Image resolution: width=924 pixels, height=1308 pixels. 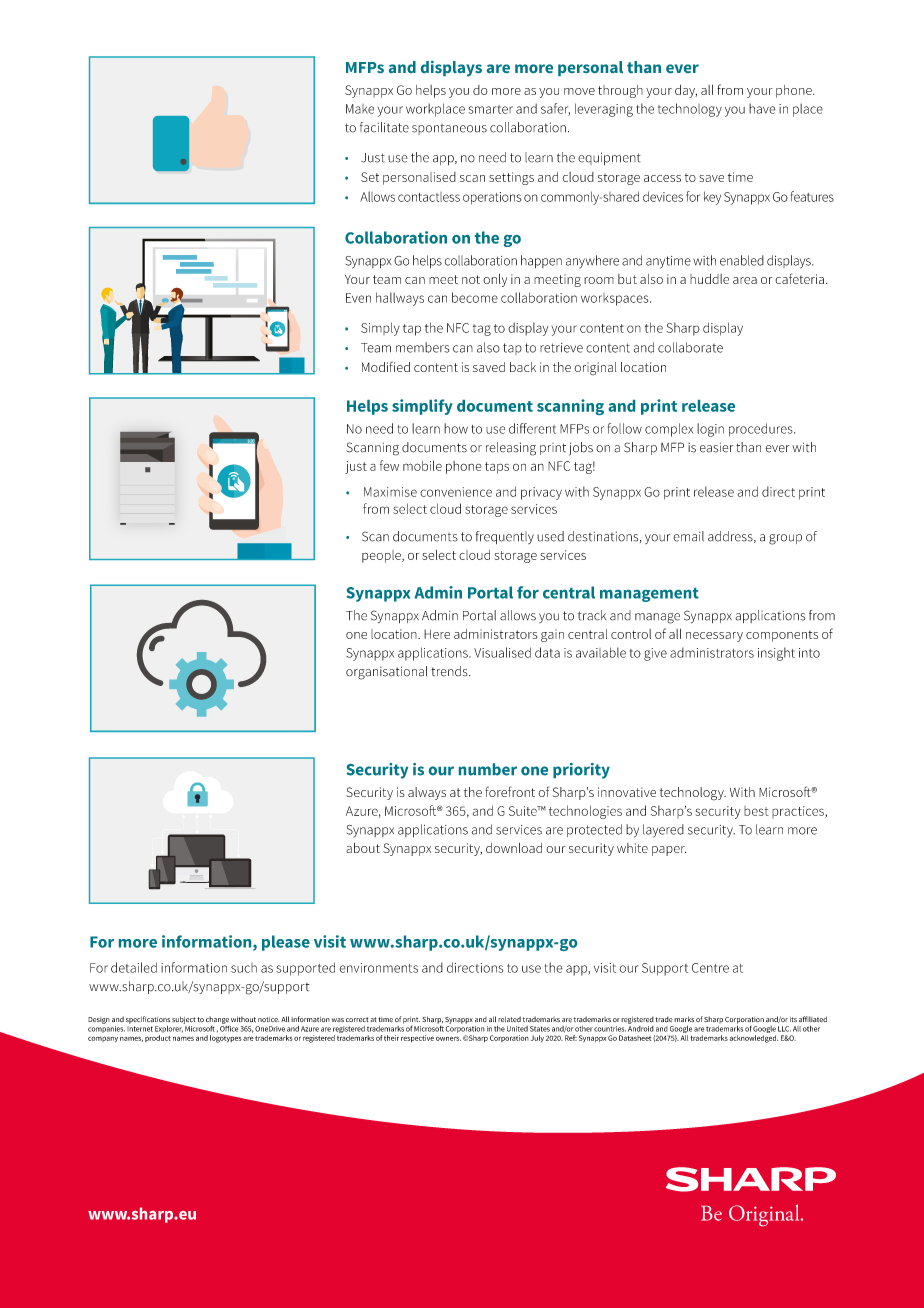 What do you see at coordinates (184, 1020) in the screenshot?
I see `subject` at bounding box center [184, 1020].
